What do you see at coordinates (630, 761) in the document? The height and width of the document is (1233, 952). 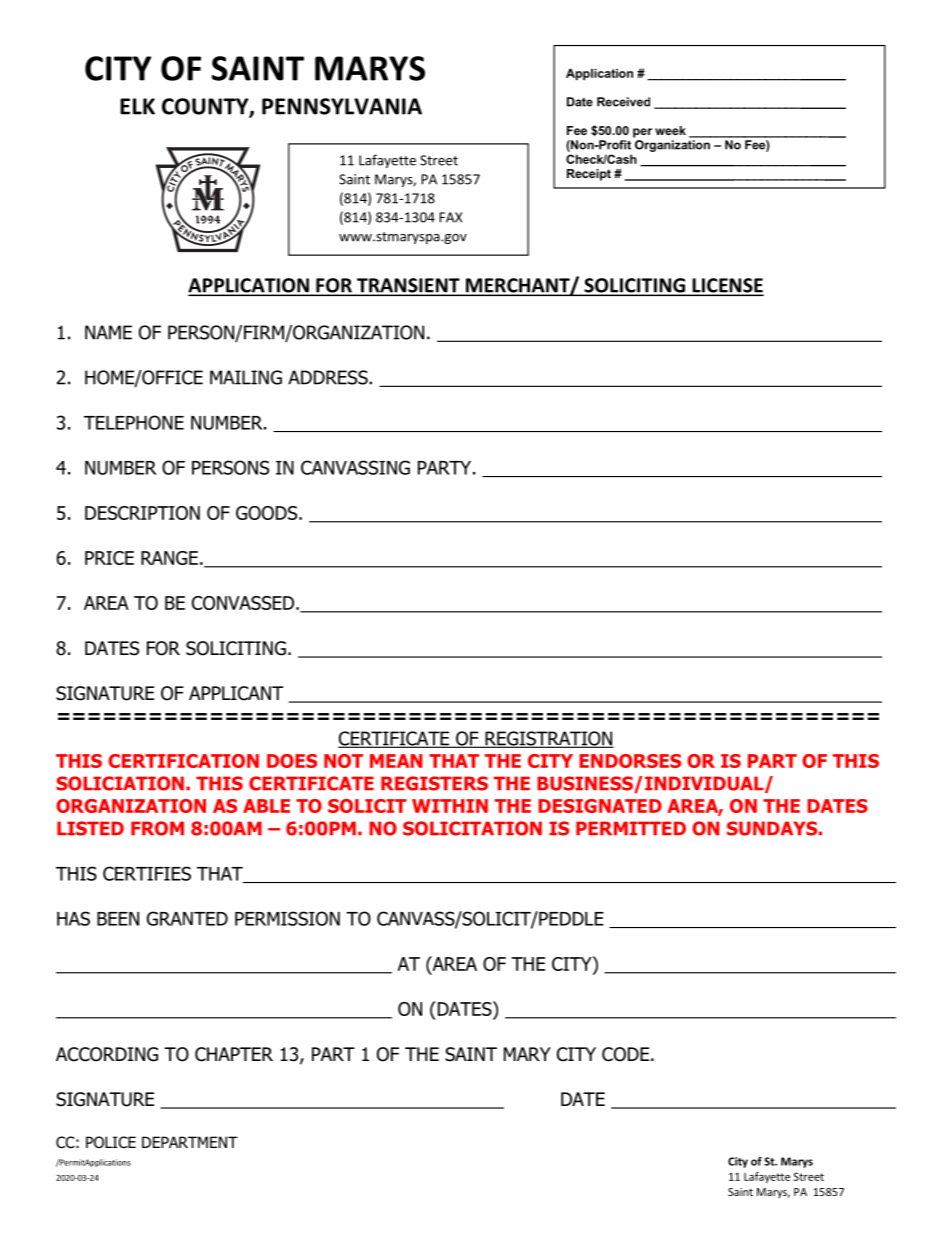 I see `ENDORSES` at bounding box center [630, 761].
